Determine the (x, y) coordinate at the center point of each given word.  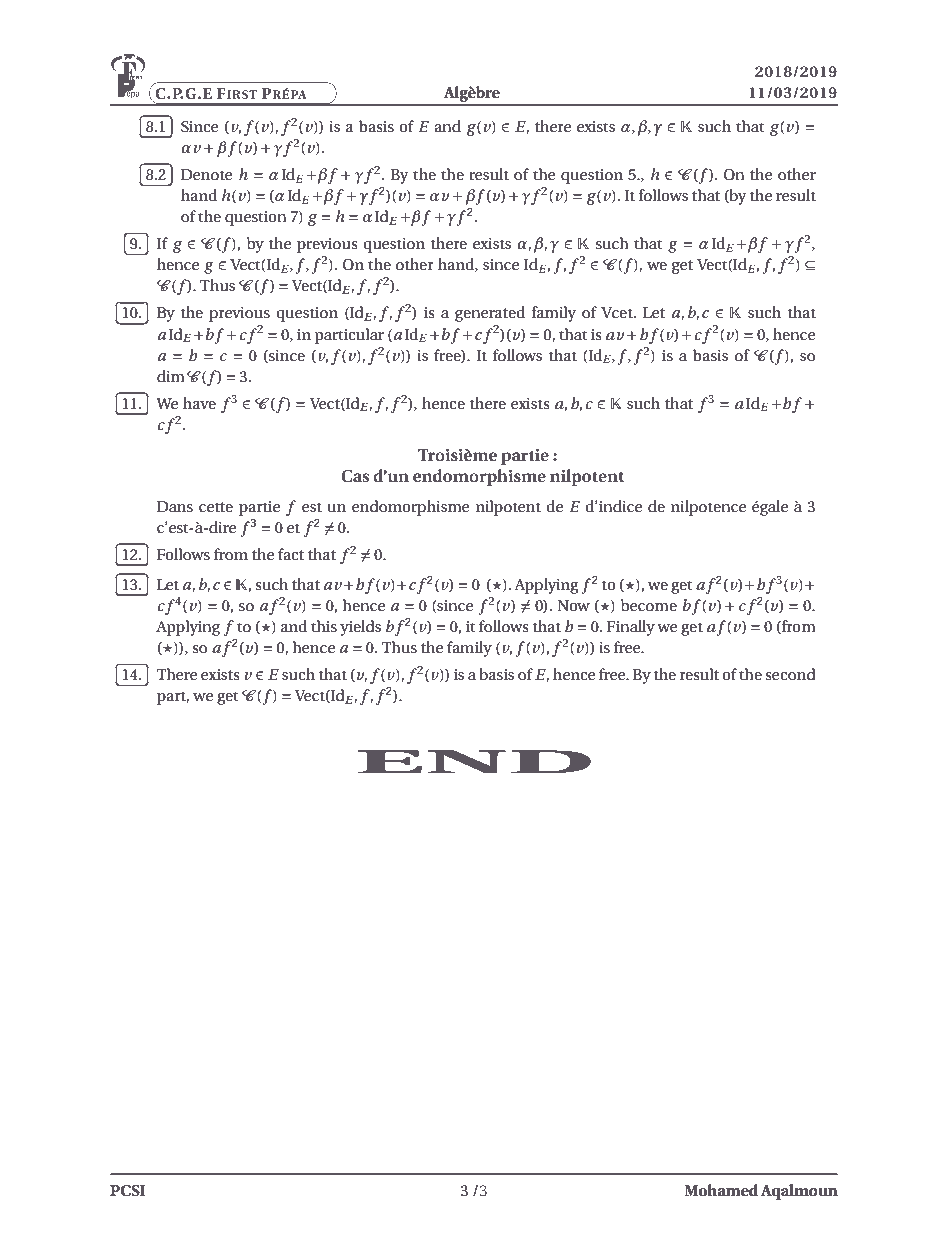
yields (360, 628)
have (199, 403)
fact (291, 554)
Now (573, 605)
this (324, 626)
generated (490, 314)
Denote (207, 174)
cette (216, 507)
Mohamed (721, 1190)
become (649, 605)
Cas (355, 476)
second (790, 674)
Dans (175, 506)
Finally (631, 628)
